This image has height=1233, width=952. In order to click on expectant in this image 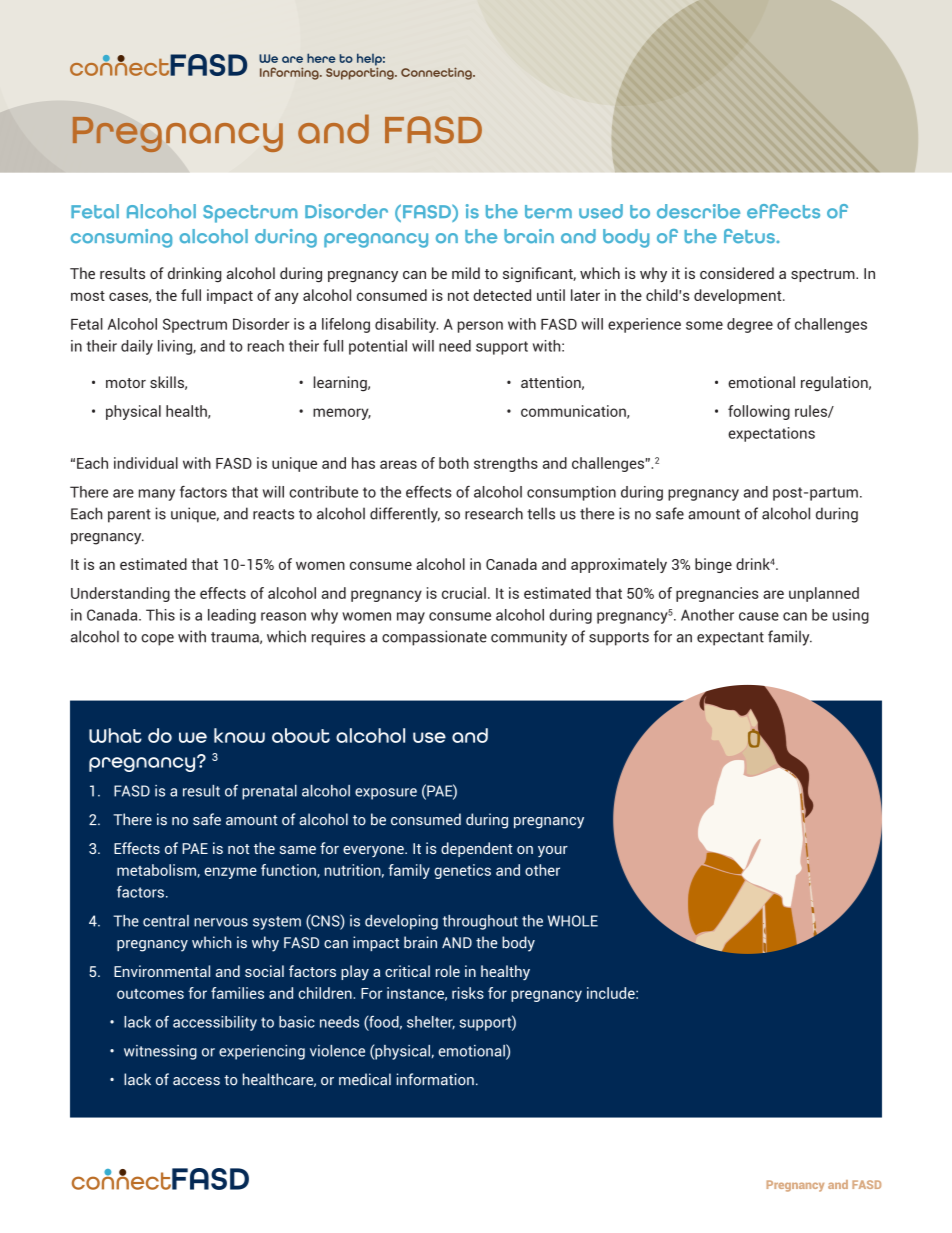, I will do `click(730, 639)`.
